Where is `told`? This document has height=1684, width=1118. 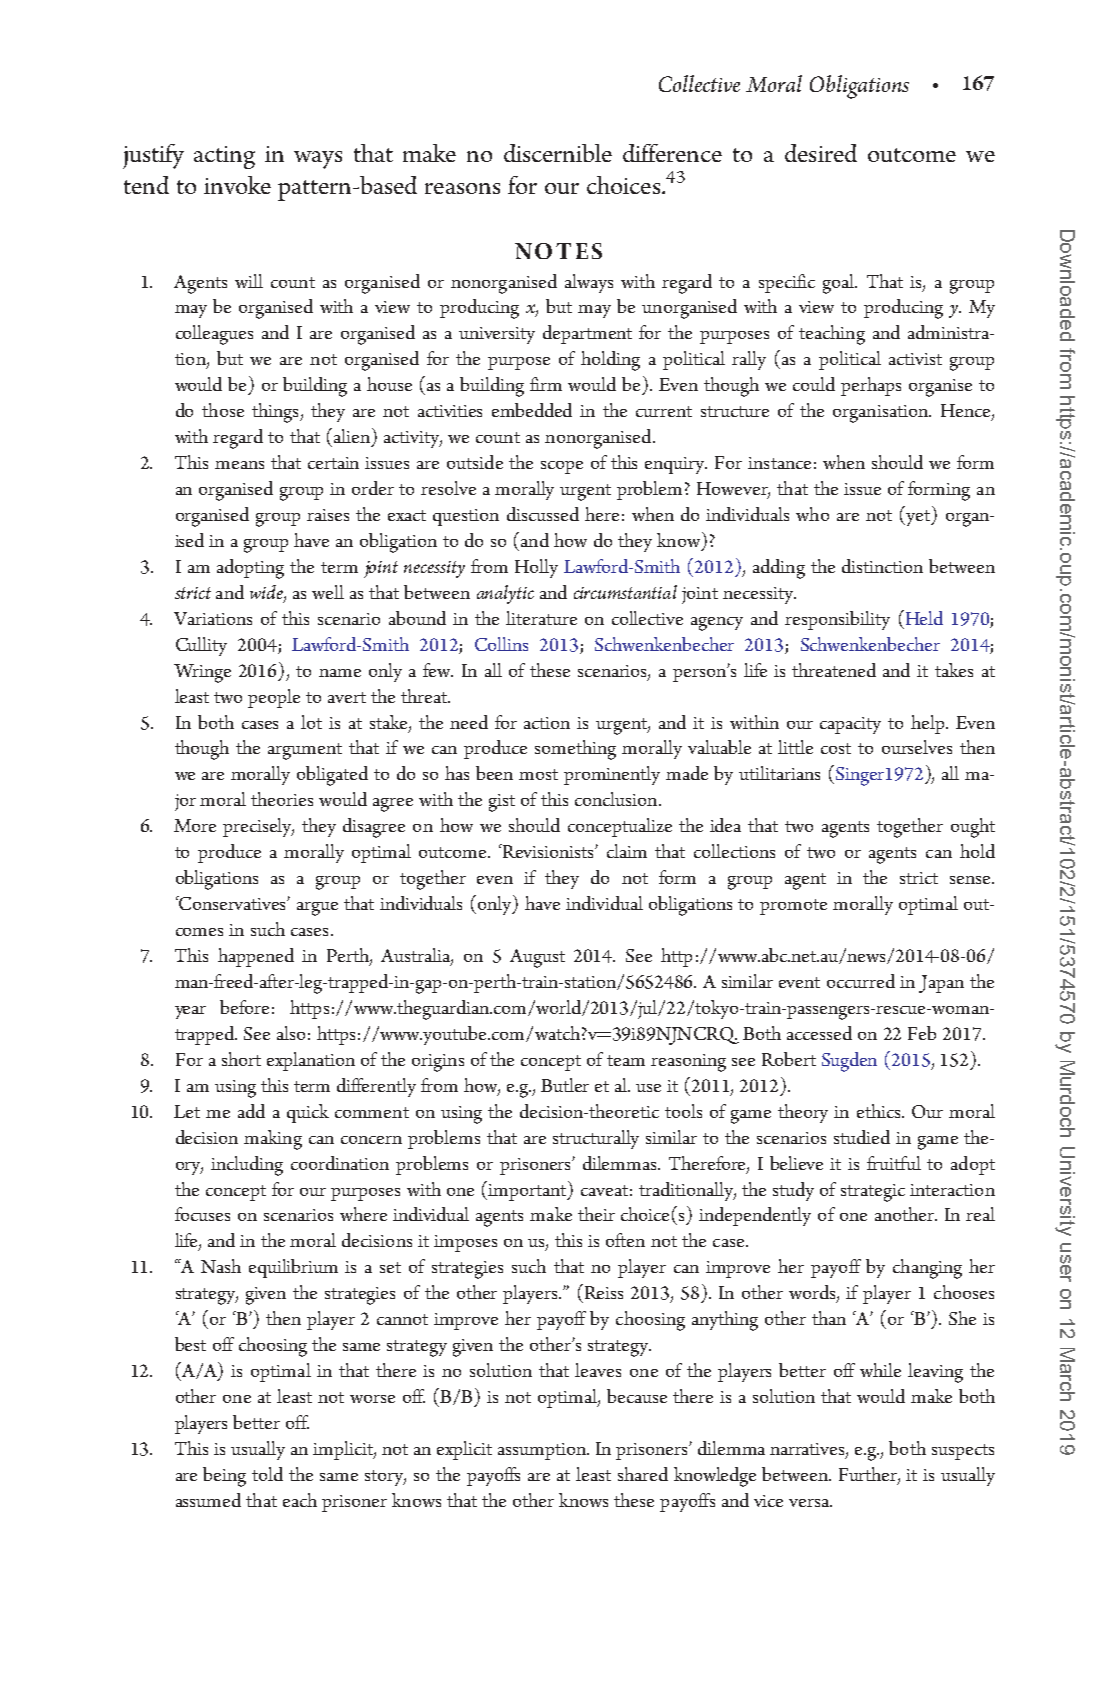 told is located at coordinates (267, 1474).
